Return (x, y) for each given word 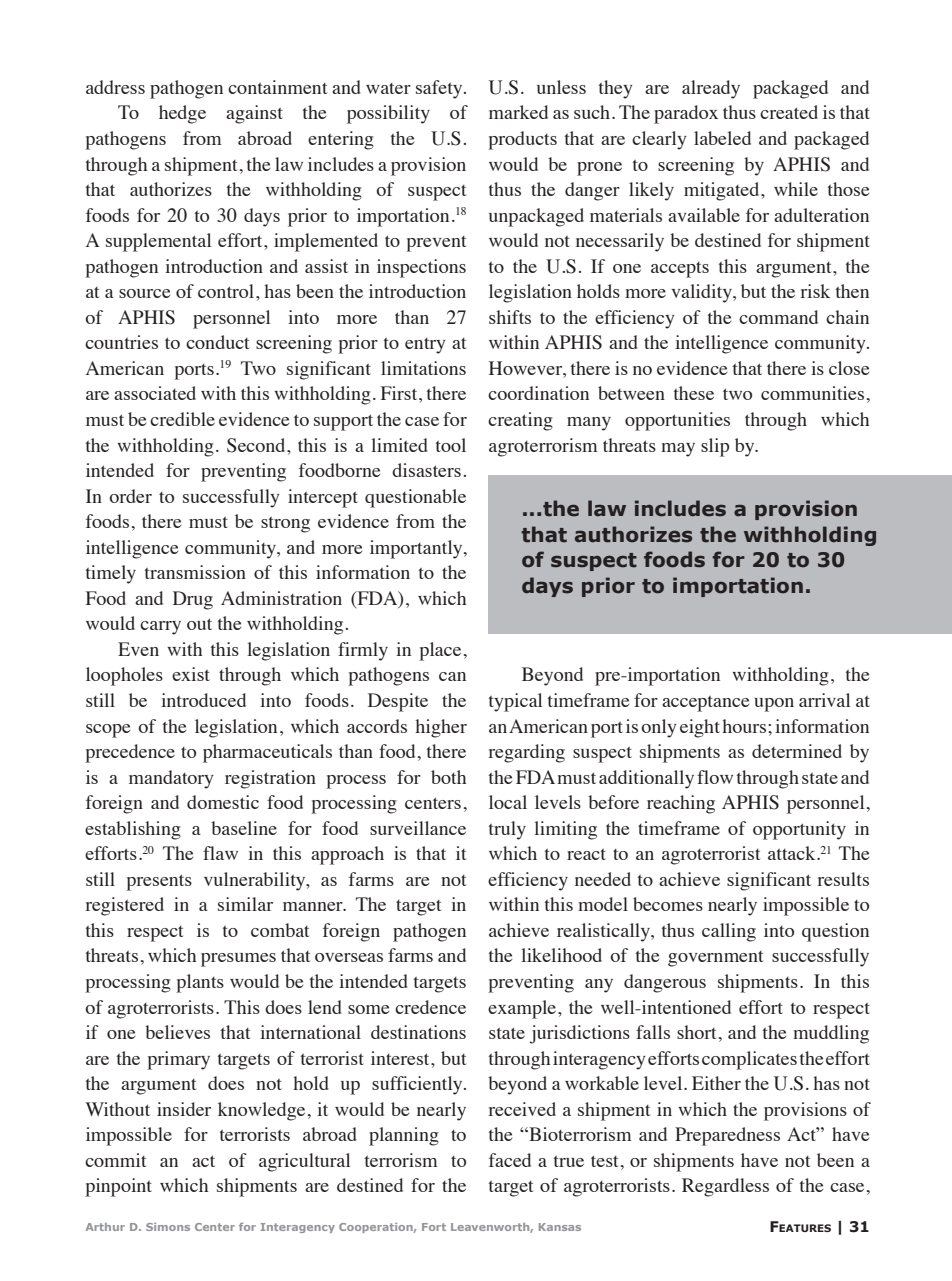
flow (715, 777)
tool (451, 445)
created (789, 112)
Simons (168, 1227)
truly (507, 830)
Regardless (725, 1187)
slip (715, 447)
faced (510, 1160)
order (130, 496)
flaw (220, 853)
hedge (182, 114)
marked (518, 112)
